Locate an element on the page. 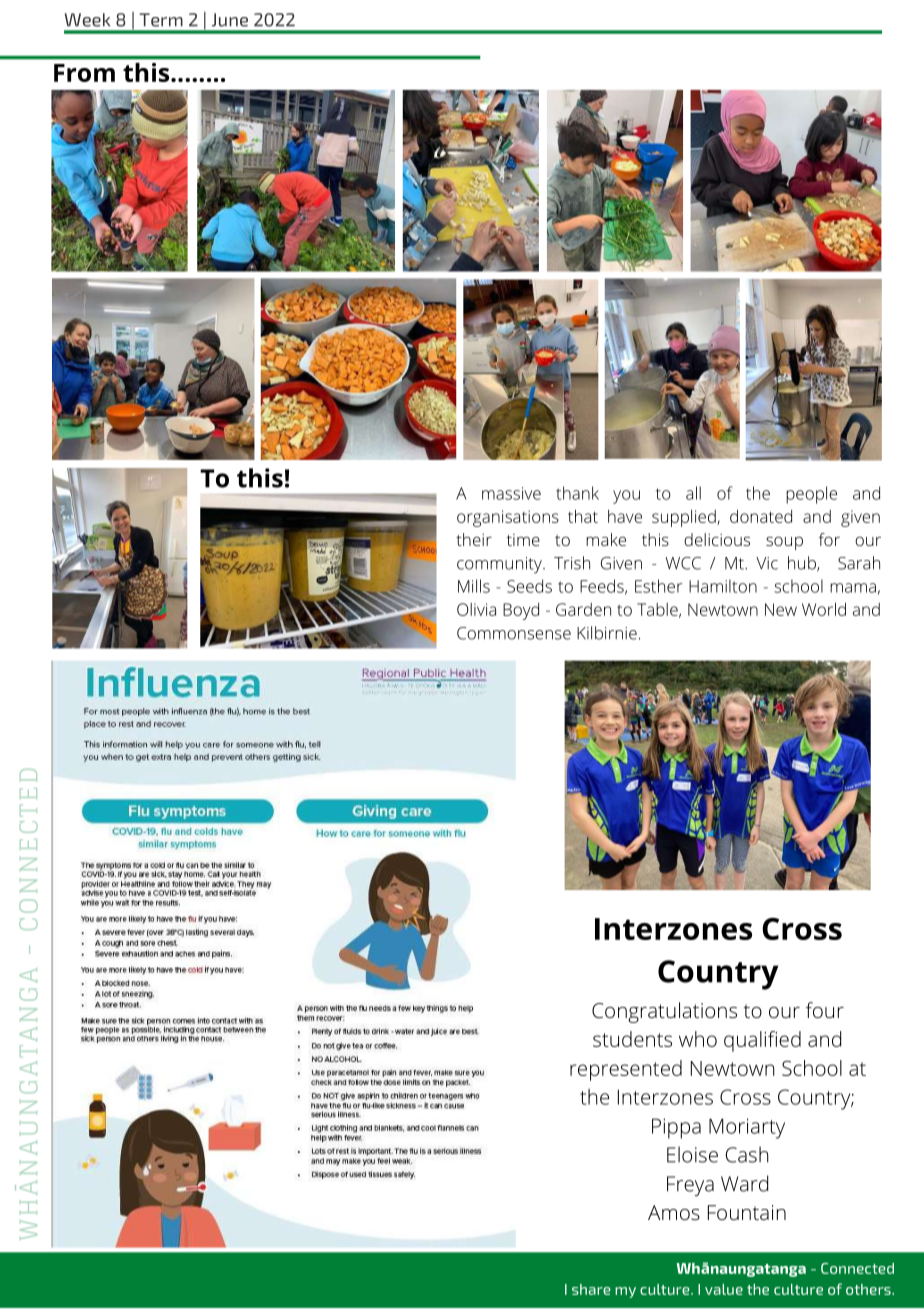 Image resolution: width=924 pixels, height=1309 pixels. Olivia is located at coordinates (476, 609).
